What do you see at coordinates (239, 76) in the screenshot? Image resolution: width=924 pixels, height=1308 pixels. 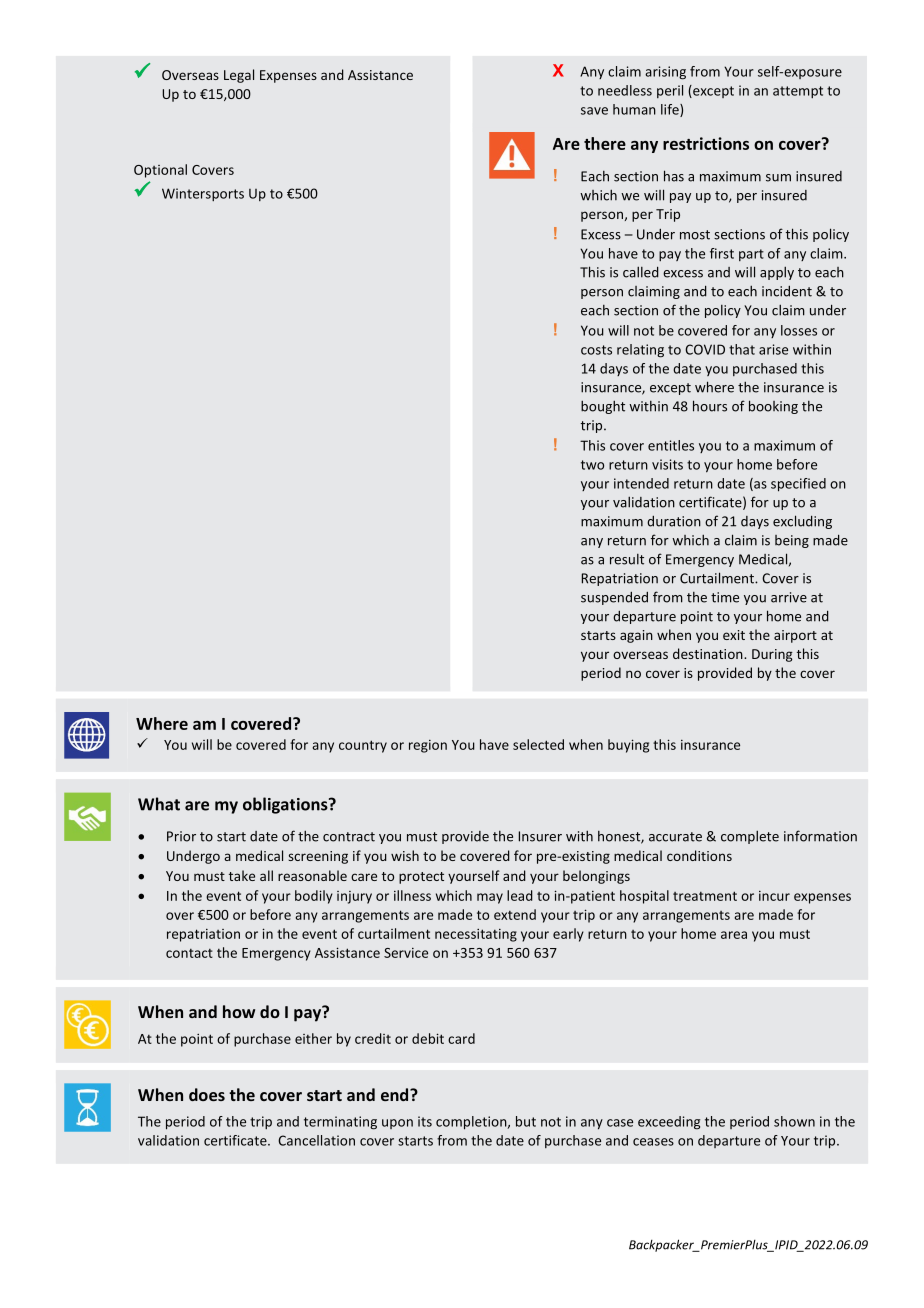 I see `Legal` at bounding box center [239, 76].
